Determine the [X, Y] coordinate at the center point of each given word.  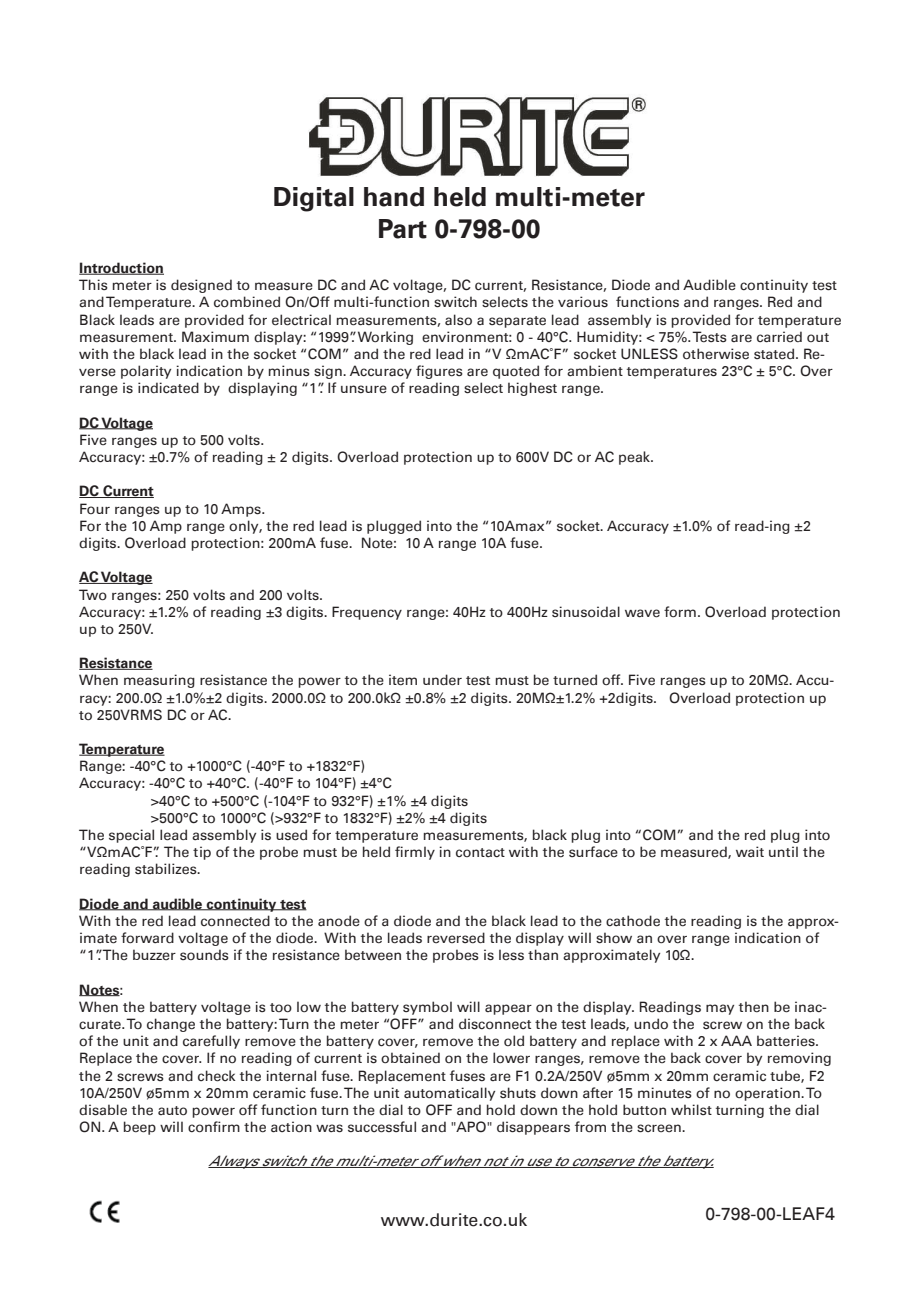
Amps [242, 510]
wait [750, 852]
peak [636, 458]
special [131, 836]
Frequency [367, 613]
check [217, 1076]
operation [768, 1094]
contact [480, 852]
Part [403, 229]
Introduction [121, 268]
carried [779, 337]
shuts [518, 1093]
